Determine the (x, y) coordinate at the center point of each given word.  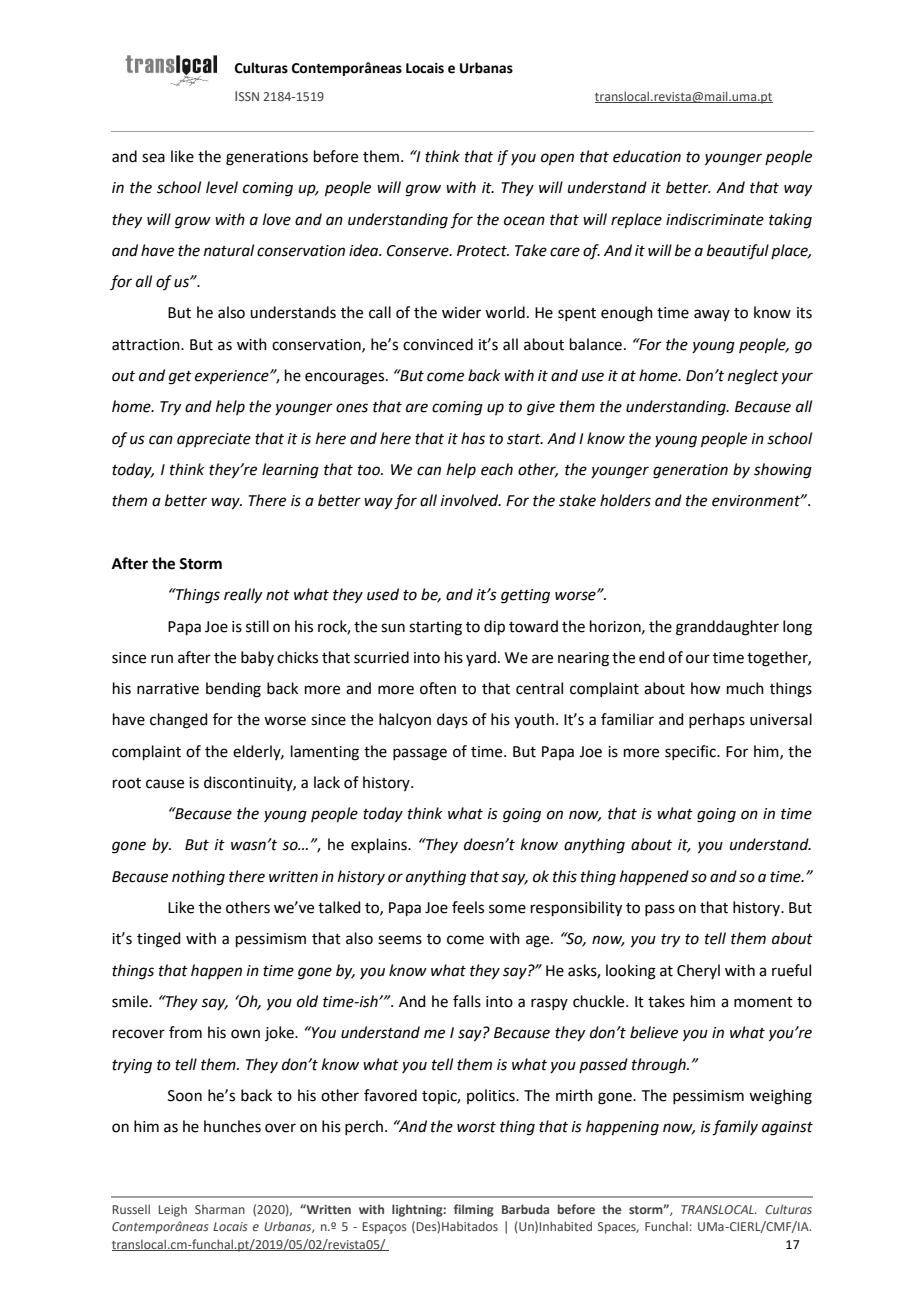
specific (691, 752)
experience (233, 377)
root (127, 783)
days (452, 720)
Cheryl (698, 971)
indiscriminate (715, 219)
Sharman (220, 1209)
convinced (438, 344)
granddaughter (727, 628)
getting (525, 596)
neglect (753, 377)
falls (467, 1001)
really (243, 595)
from (185, 1032)
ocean (524, 221)
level (222, 187)
